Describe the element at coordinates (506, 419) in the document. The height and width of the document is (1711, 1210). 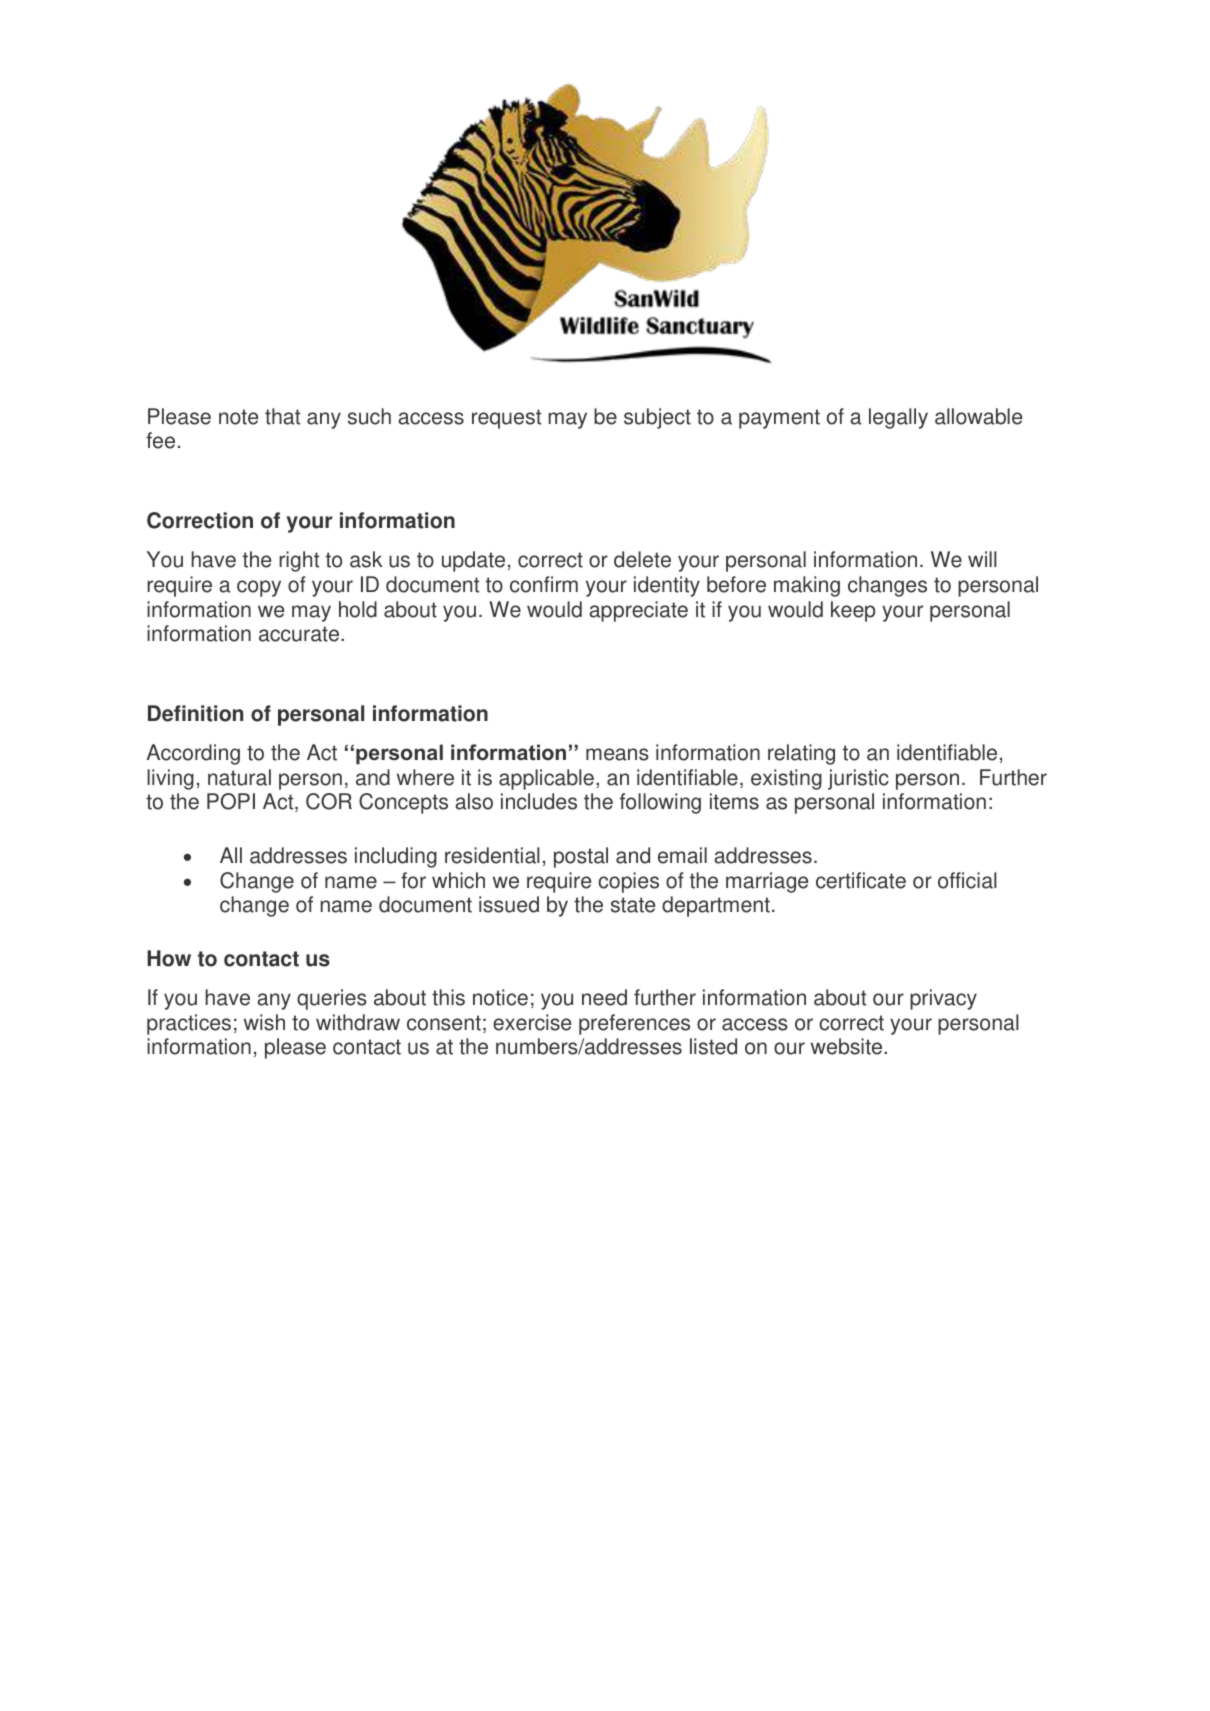
I see `request` at that location.
